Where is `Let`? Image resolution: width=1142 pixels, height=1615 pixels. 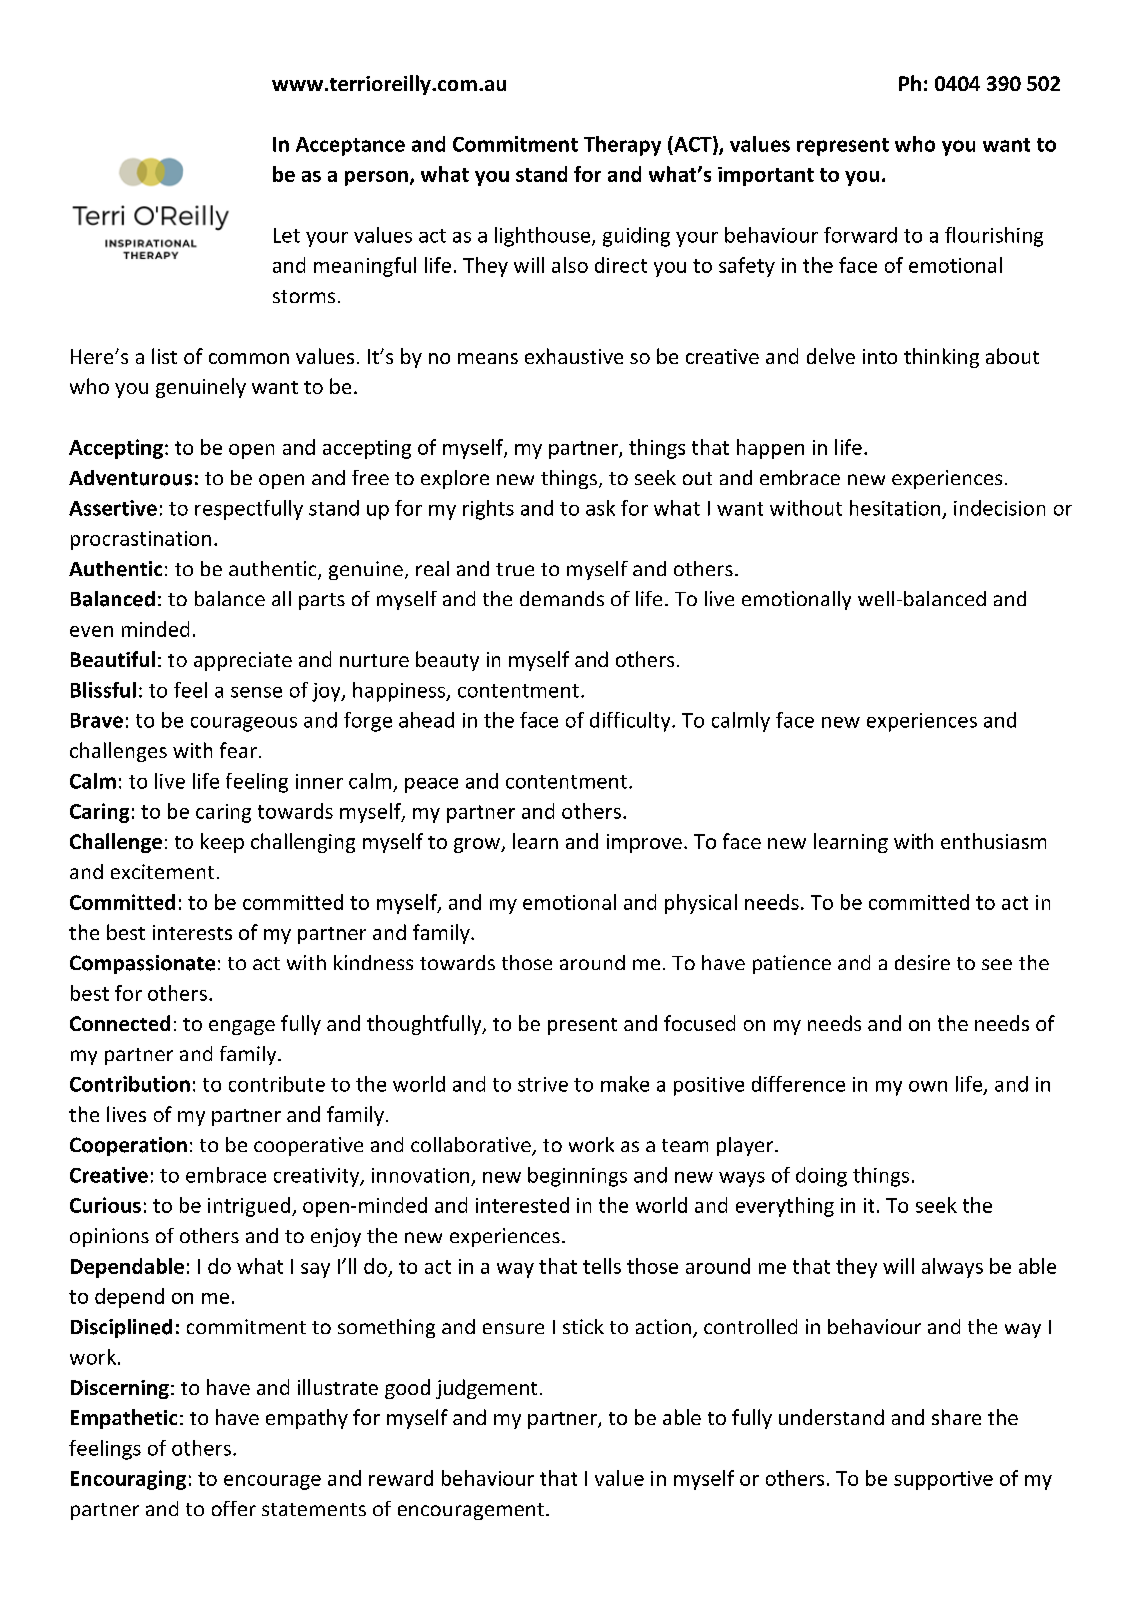
Let is located at coordinates (287, 235).
